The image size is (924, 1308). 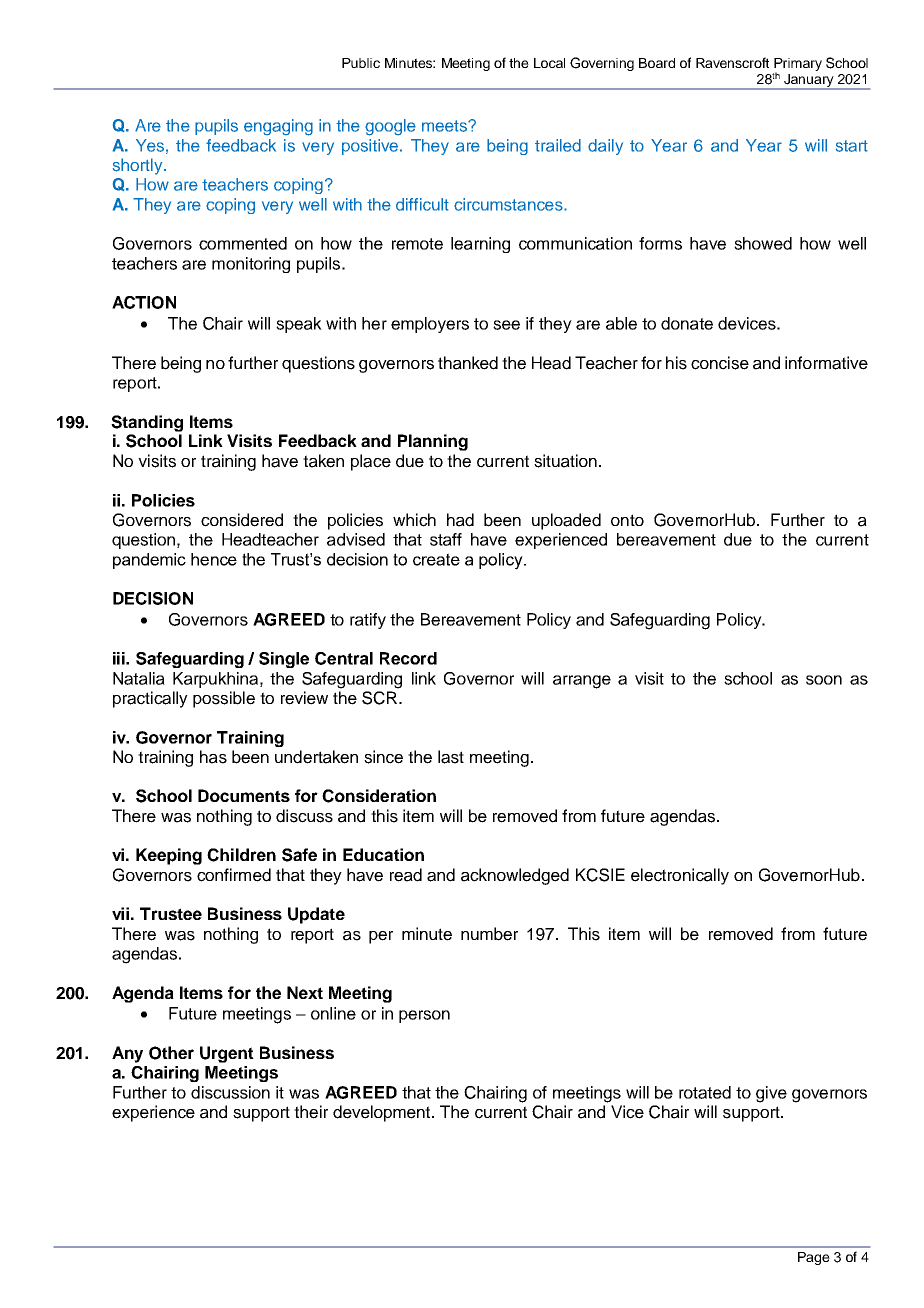 I want to click on possible, so click(x=224, y=699).
